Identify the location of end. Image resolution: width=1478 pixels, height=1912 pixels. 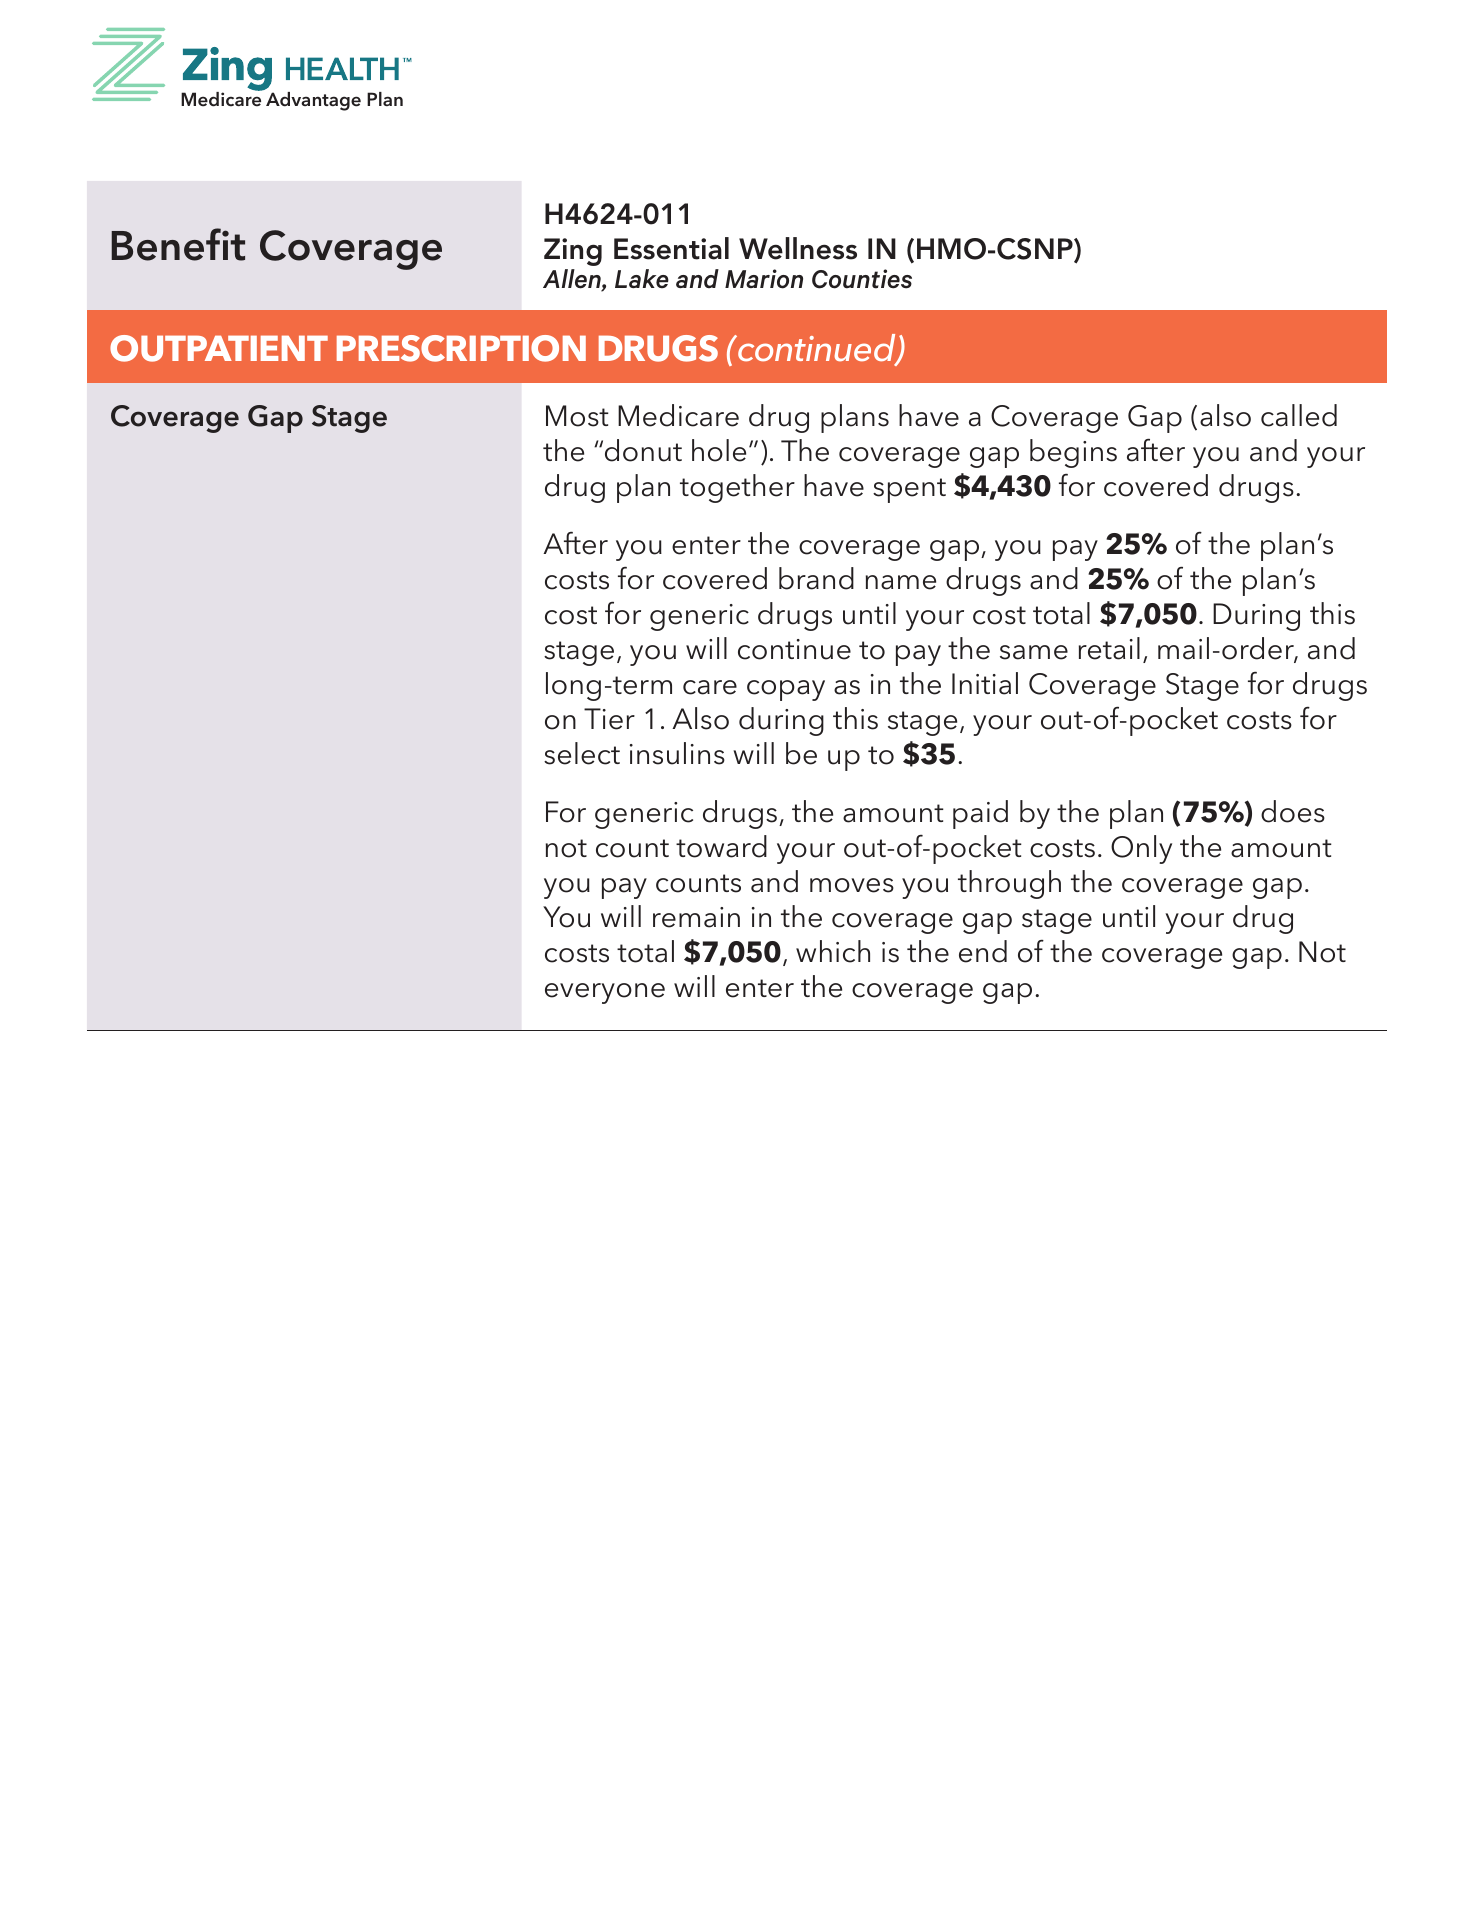
(983, 951).
